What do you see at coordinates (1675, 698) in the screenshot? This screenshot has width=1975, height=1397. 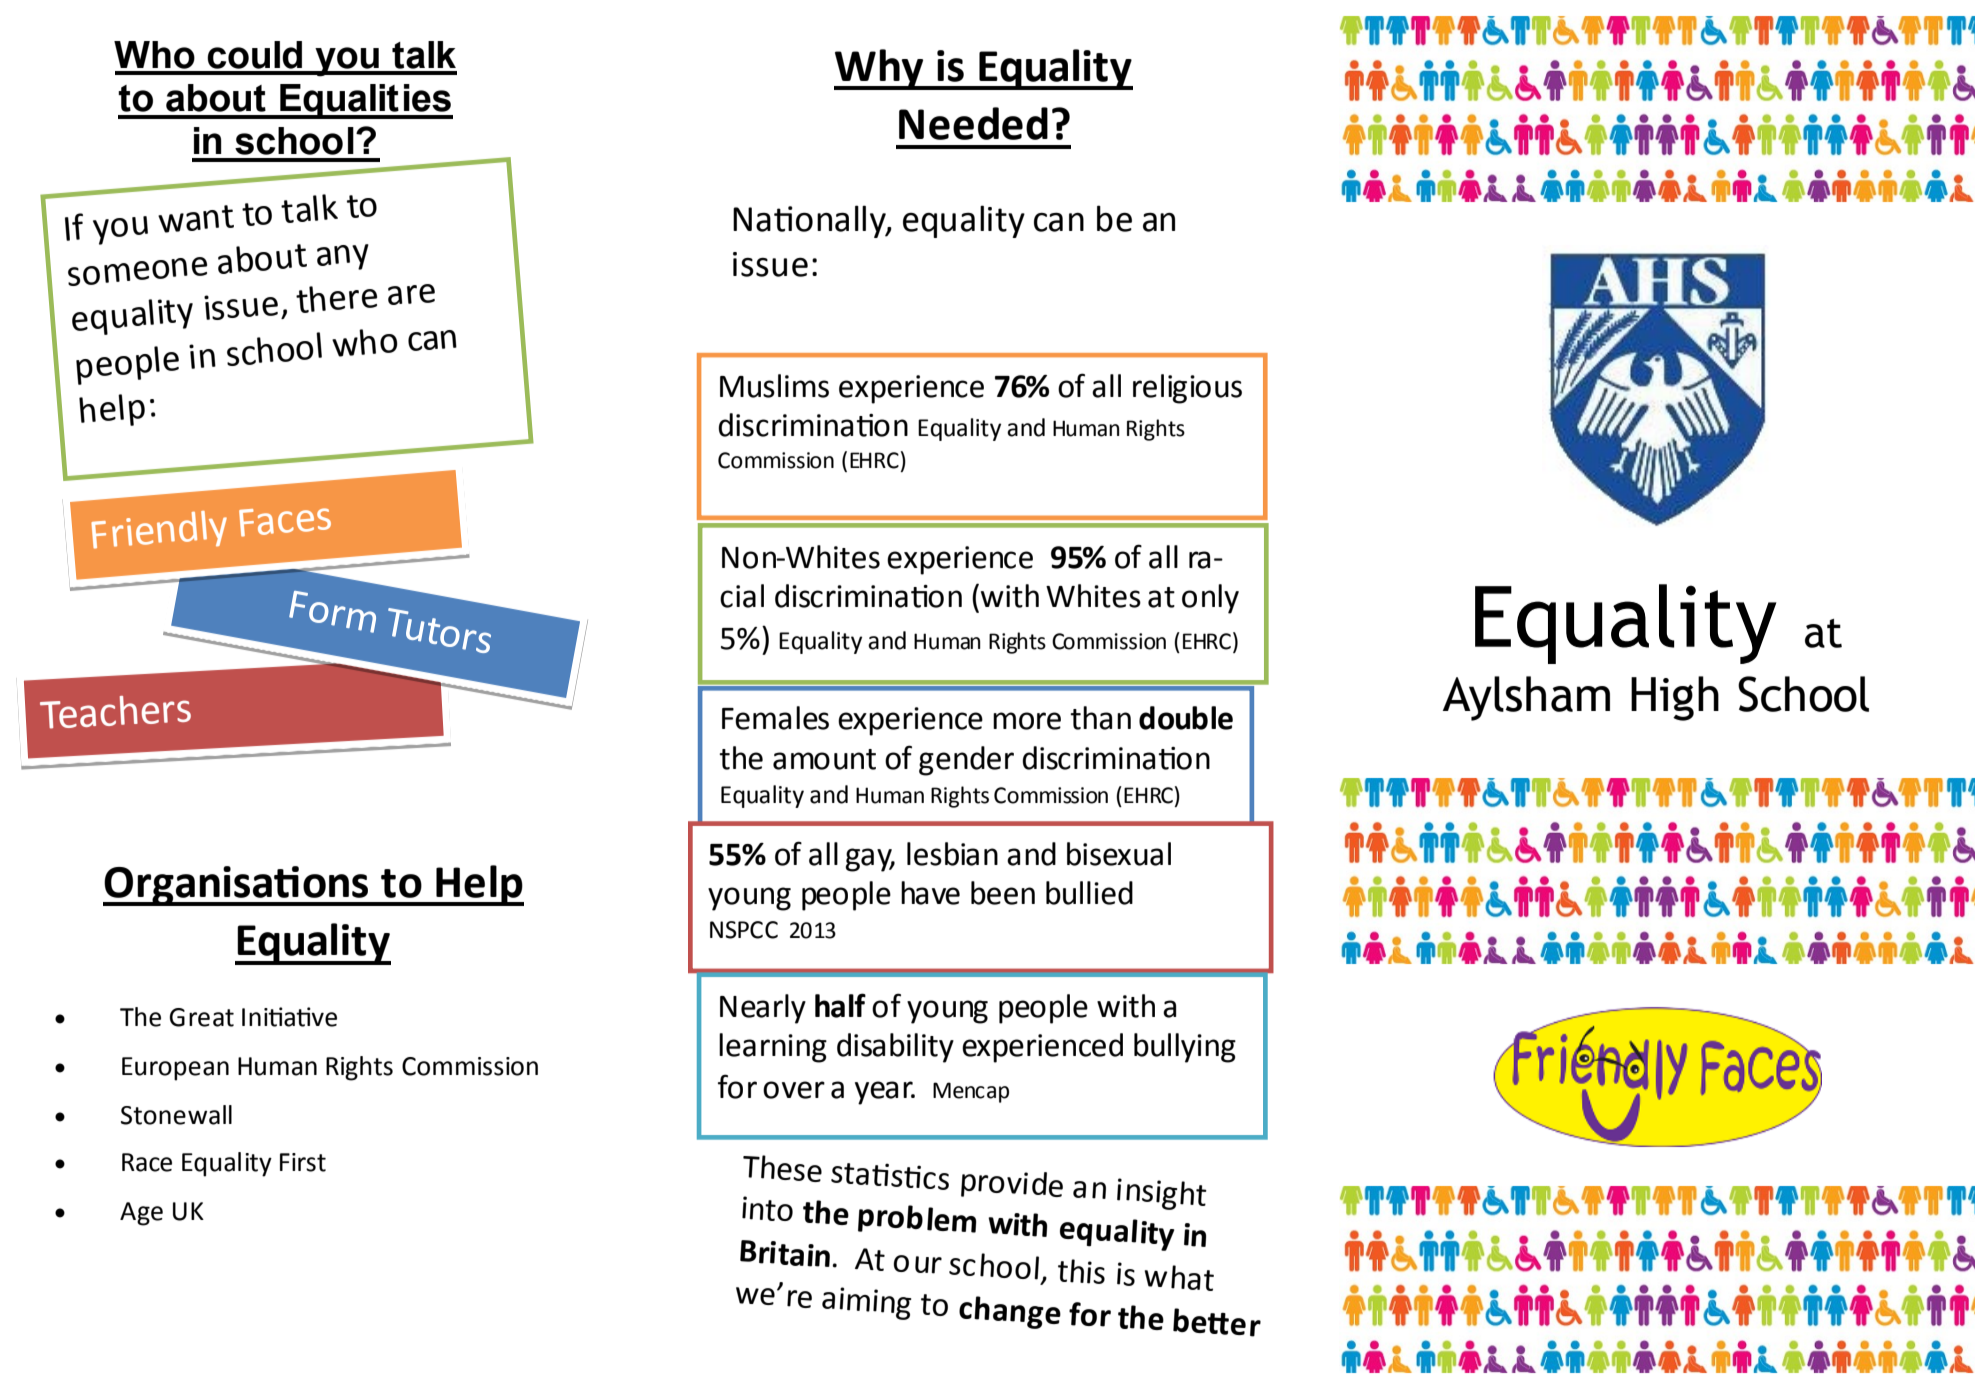 I see `High` at bounding box center [1675, 698].
